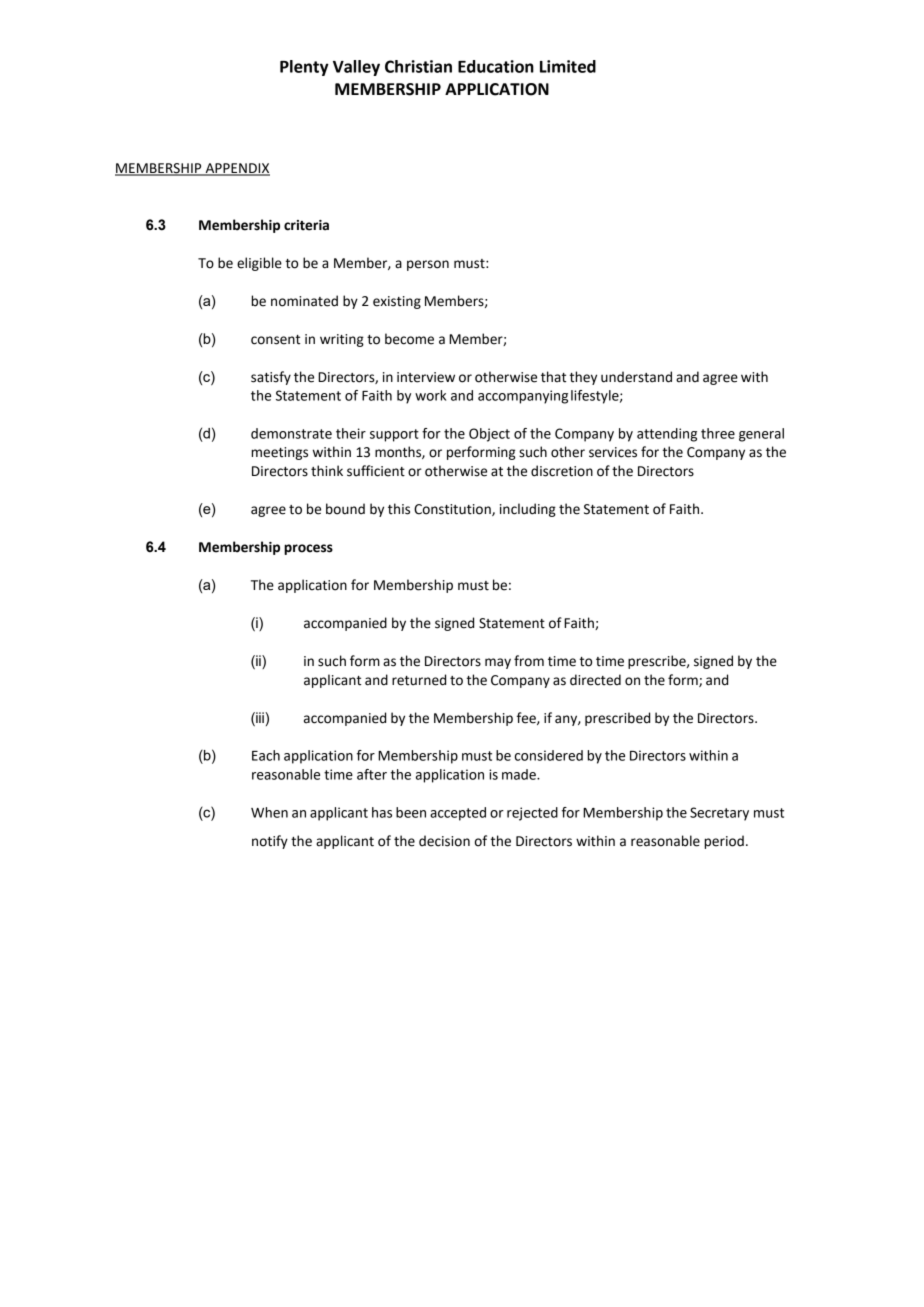  What do you see at coordinates (269, 812) in the image?
I see `When` at bounding box center [269, 812].
